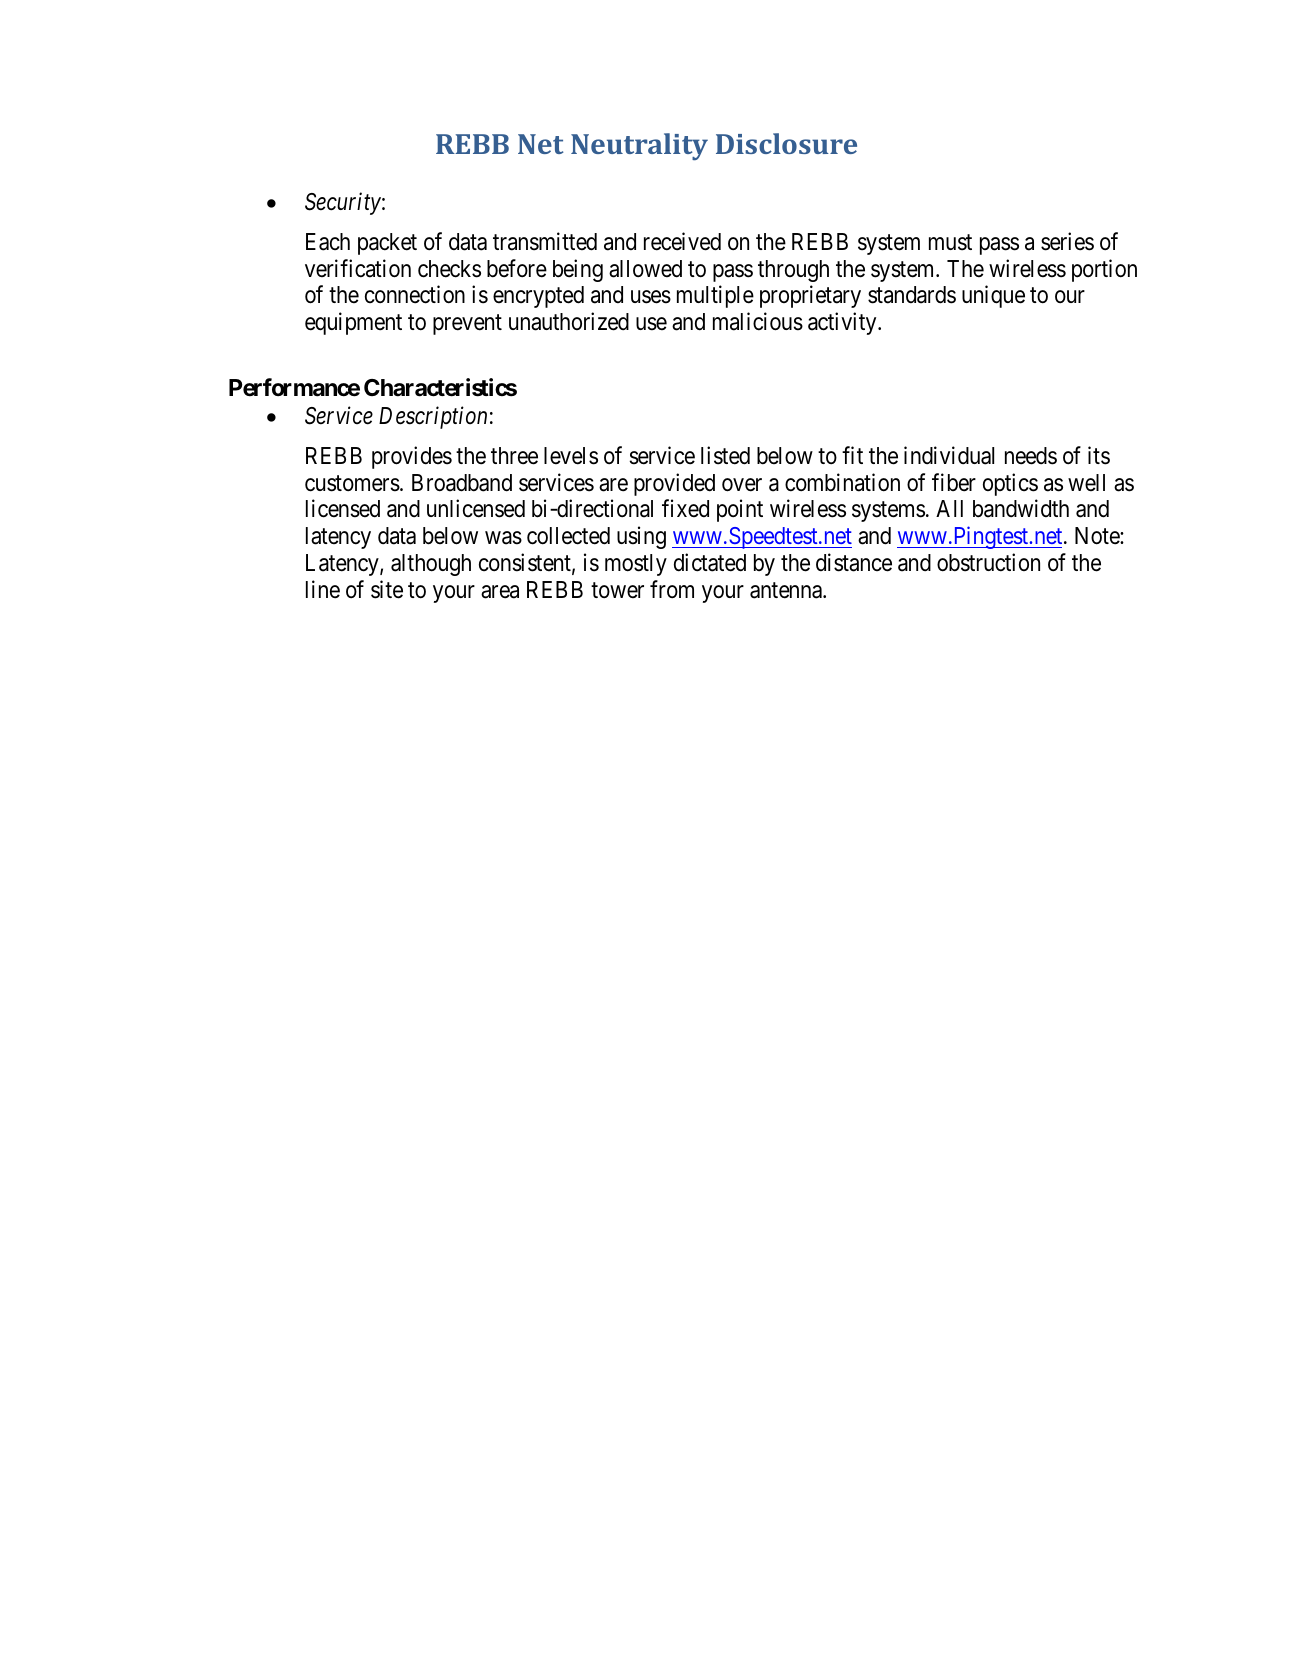 This image has width=1293, height=1673. I want to click on Neutrality, so click(639, 146).
